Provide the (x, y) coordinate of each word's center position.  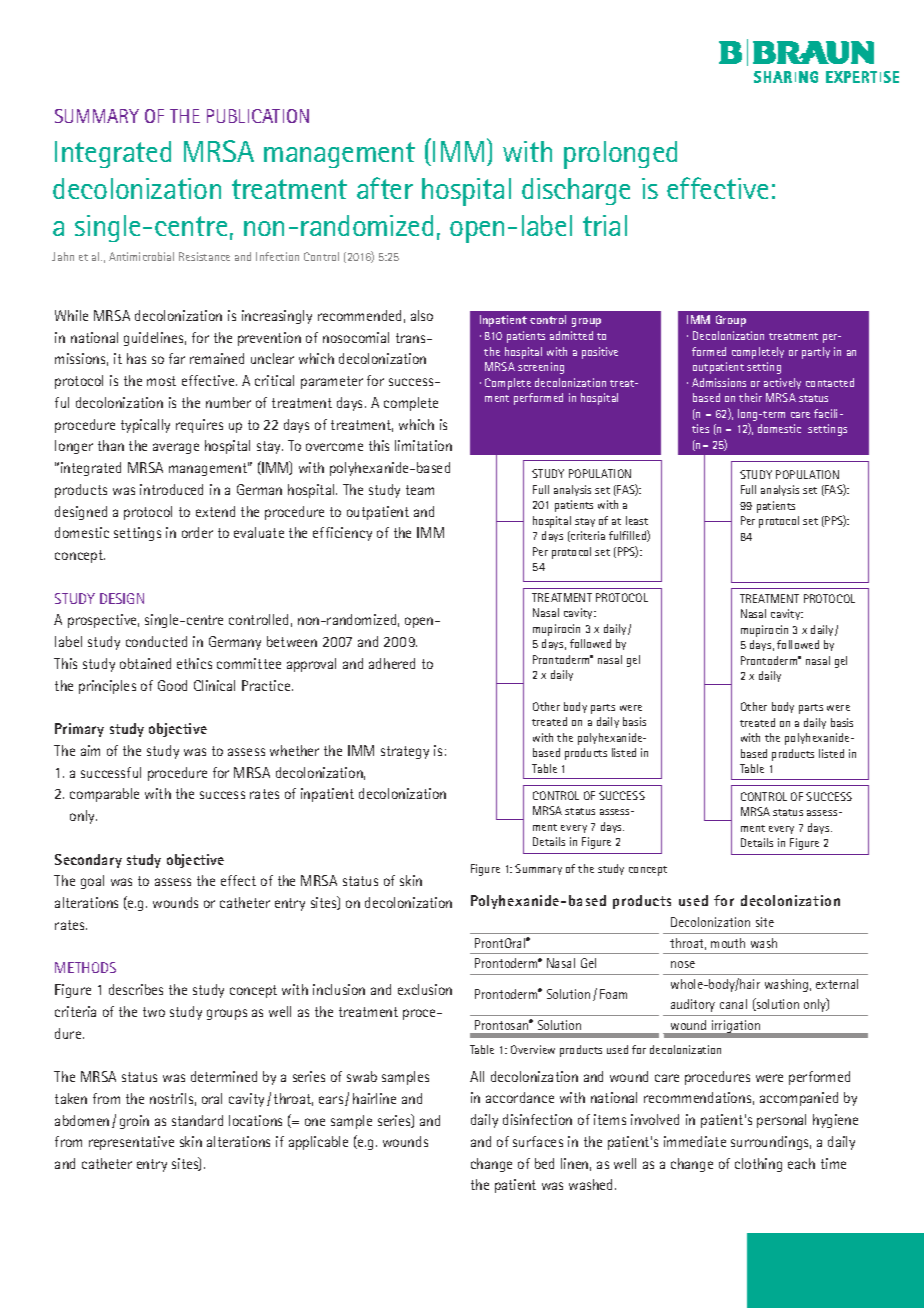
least (637, 520)
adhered (392, 663)
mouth (728, 943)
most (161, 381)
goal (92, 882)
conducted (156, 641)
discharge (576, 191)
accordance (520, 1097)
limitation (423, 445)
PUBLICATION (258, 116)
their (750, 397)
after (385, 188)
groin (134, 1122)
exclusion (425, 989)
